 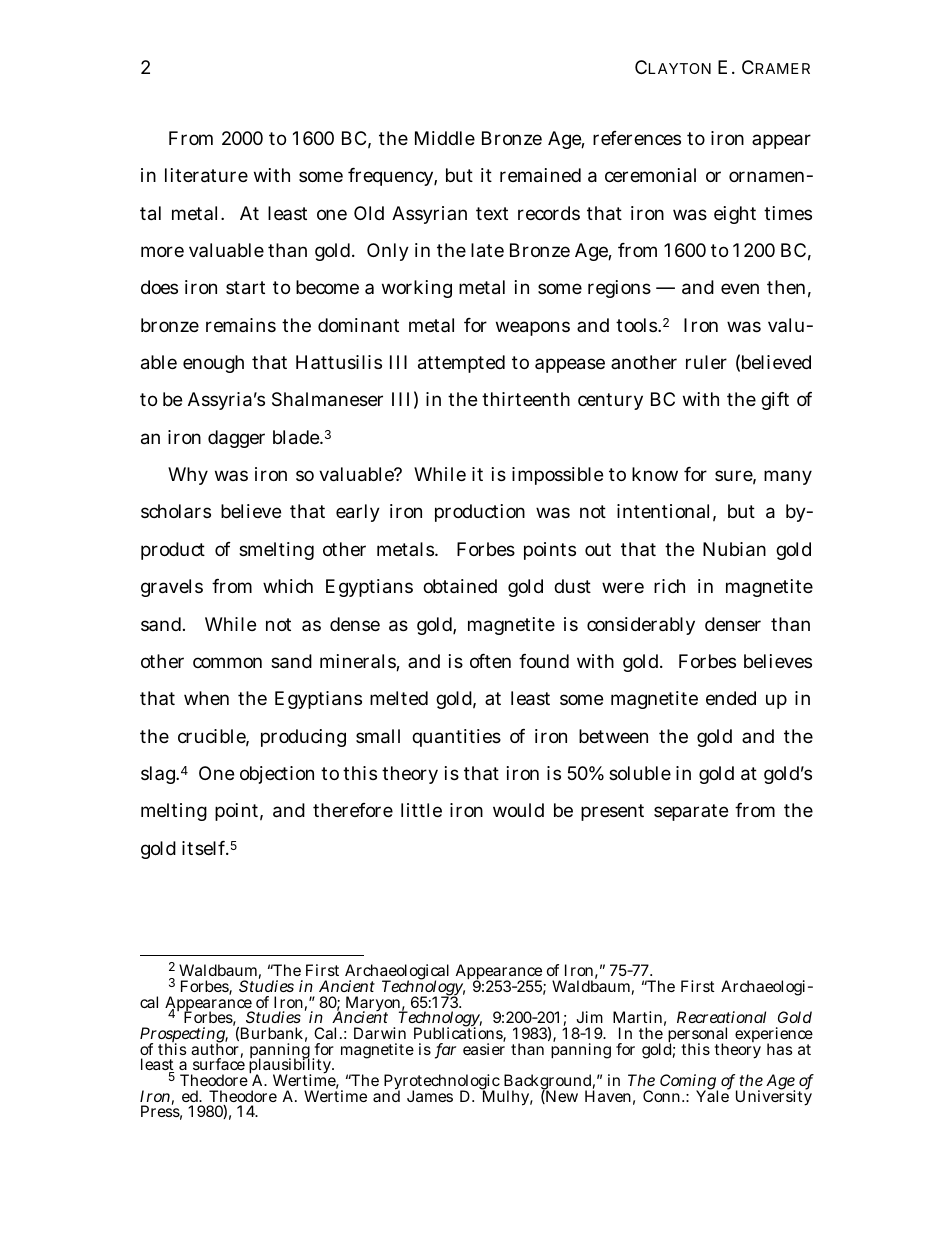 What do you see at coordinates (277, 775) in the document?
I see `objection` at bounding box center [277, 775].
